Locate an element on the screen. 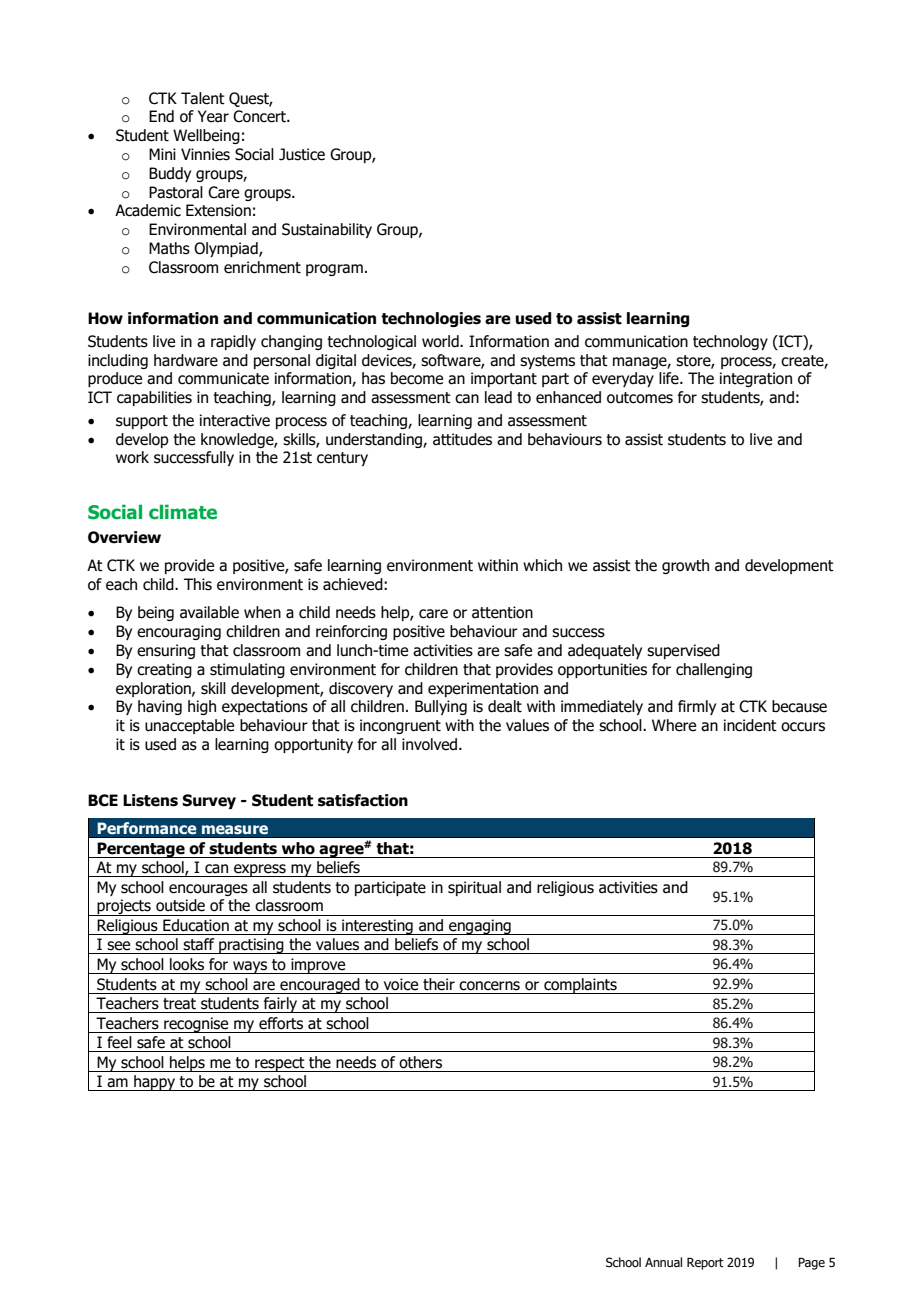 This screenshot has width=924, height=1308. experimentation is located at coordinates (483, 689).
